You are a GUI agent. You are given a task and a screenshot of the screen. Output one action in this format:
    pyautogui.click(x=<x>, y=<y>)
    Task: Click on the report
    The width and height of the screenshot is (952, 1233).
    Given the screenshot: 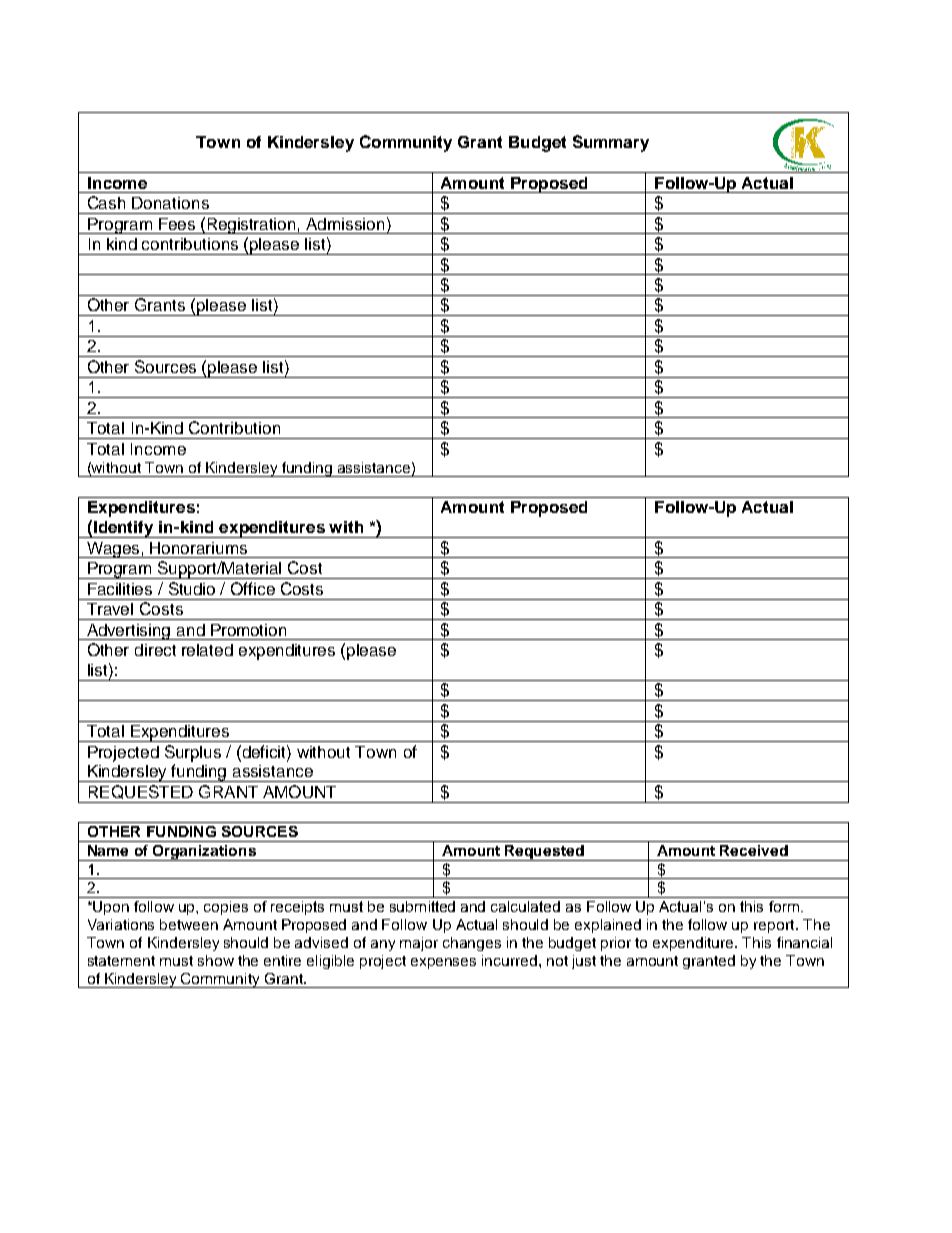 What is the action you would take?
    pyautogui.click(x=775, y=926)
